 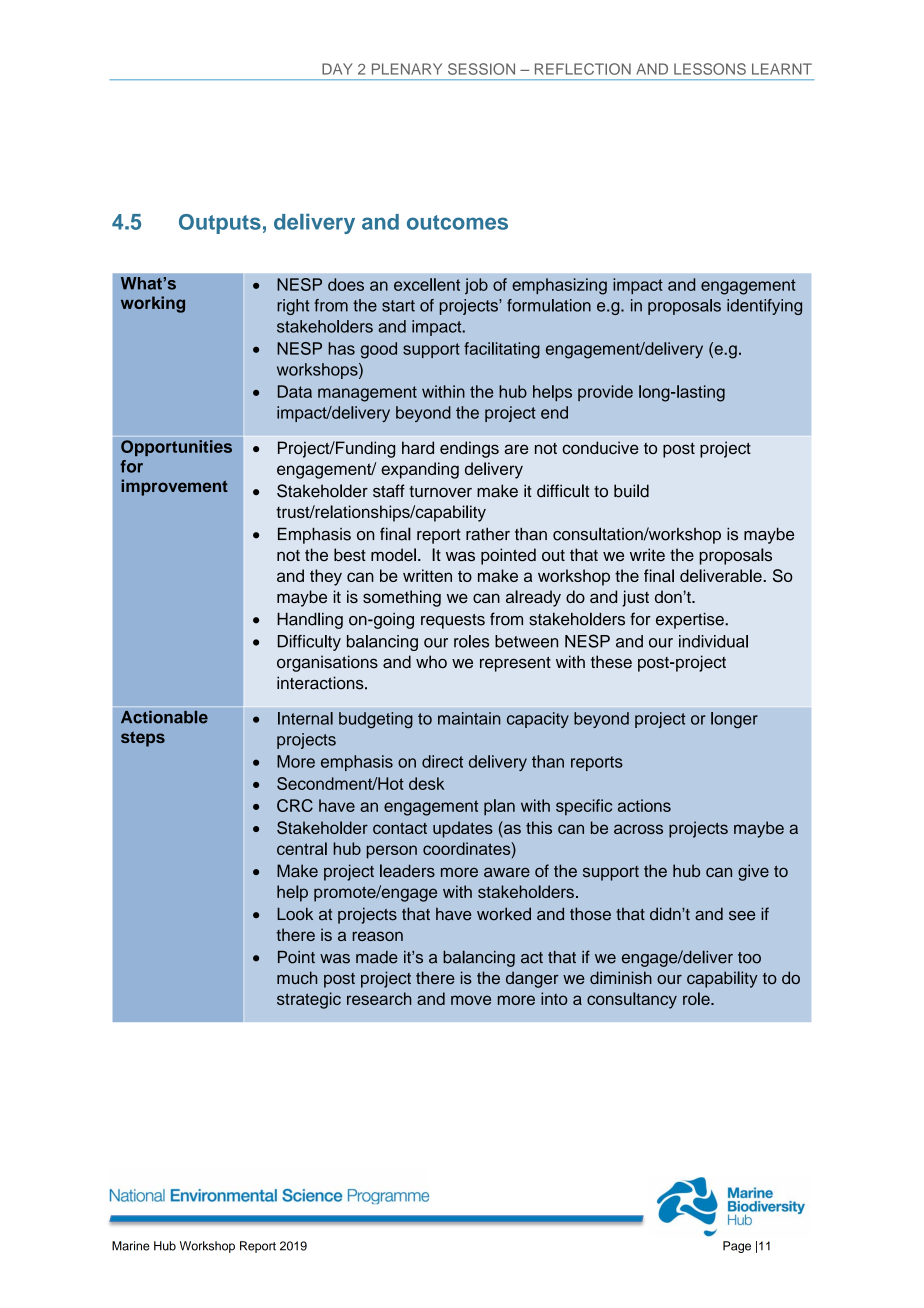 What do you see at coordinates (742, 916) in the screenshot?
I see `see` at bounding box center [742, 916].
